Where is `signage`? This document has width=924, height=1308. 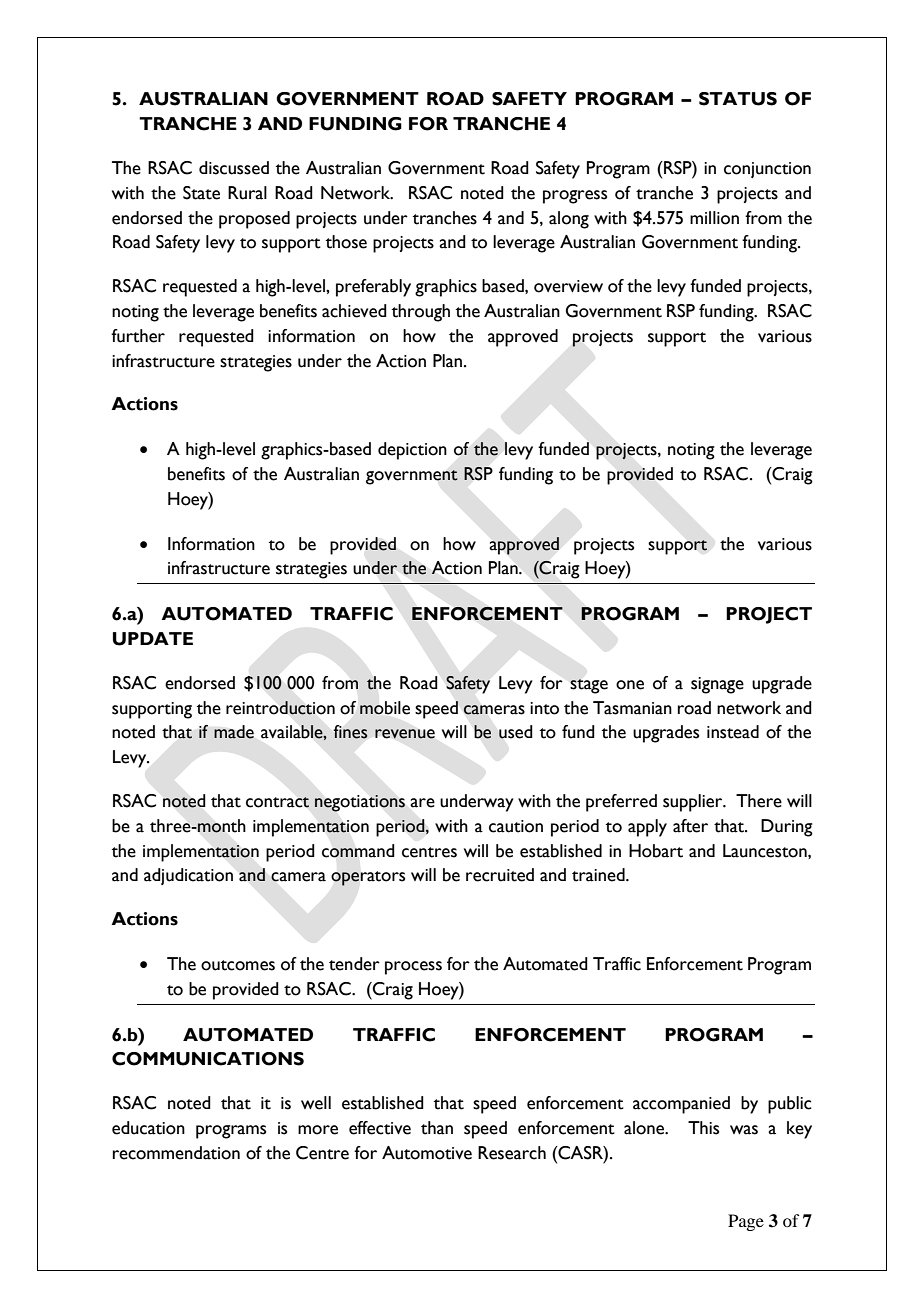 signage is located at coordinates (717, 685).
